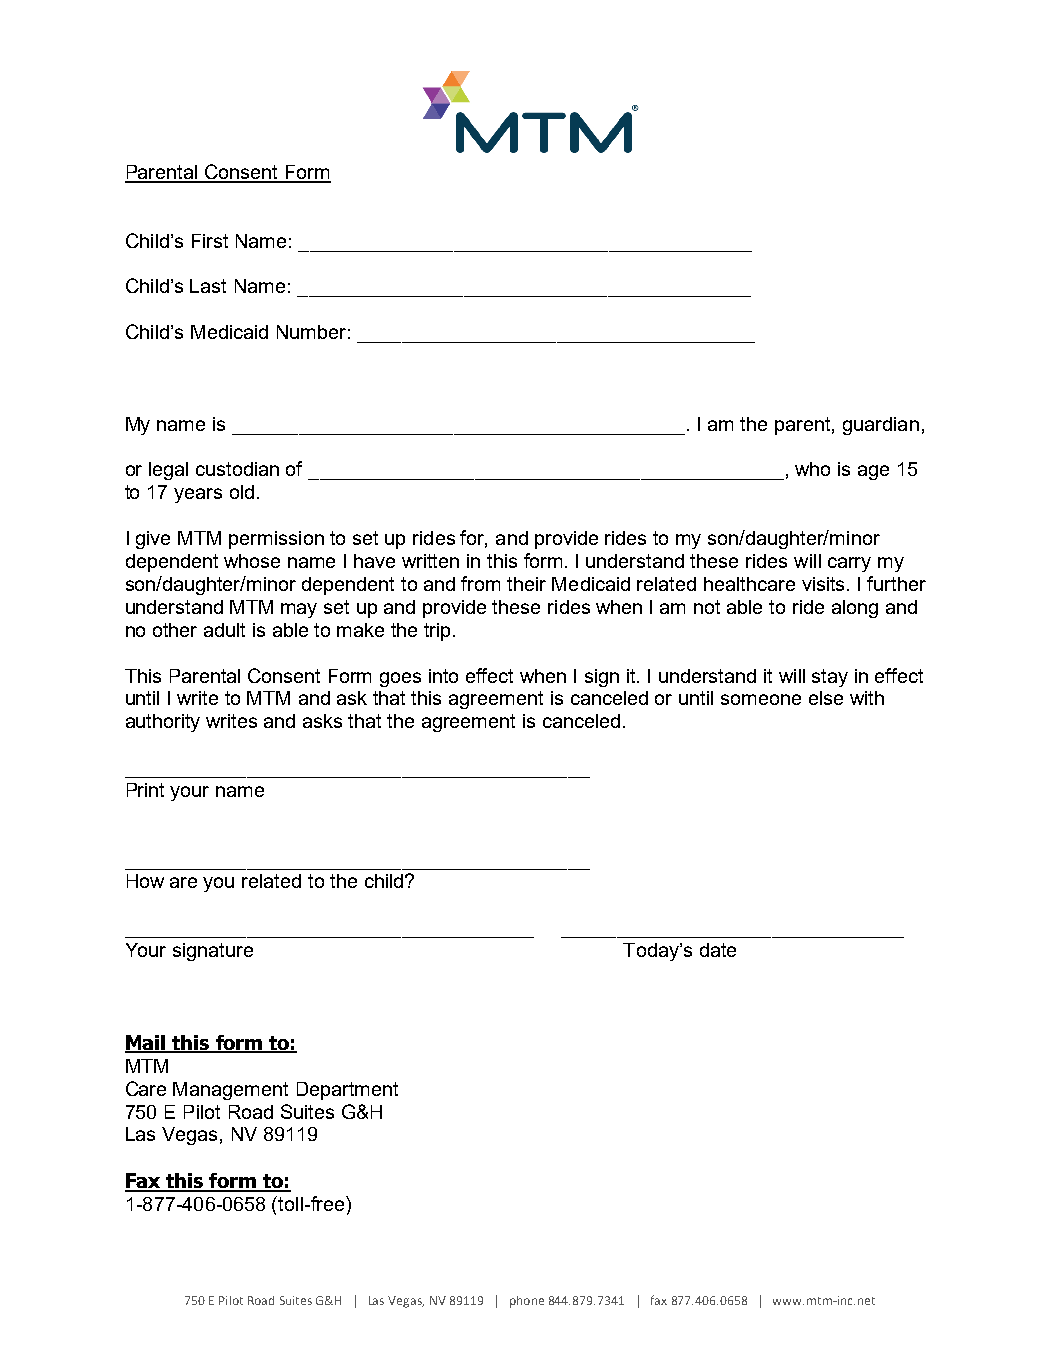 This screenshot has height=1371, width=1060. I want to click on Last, so click(208, 286).
